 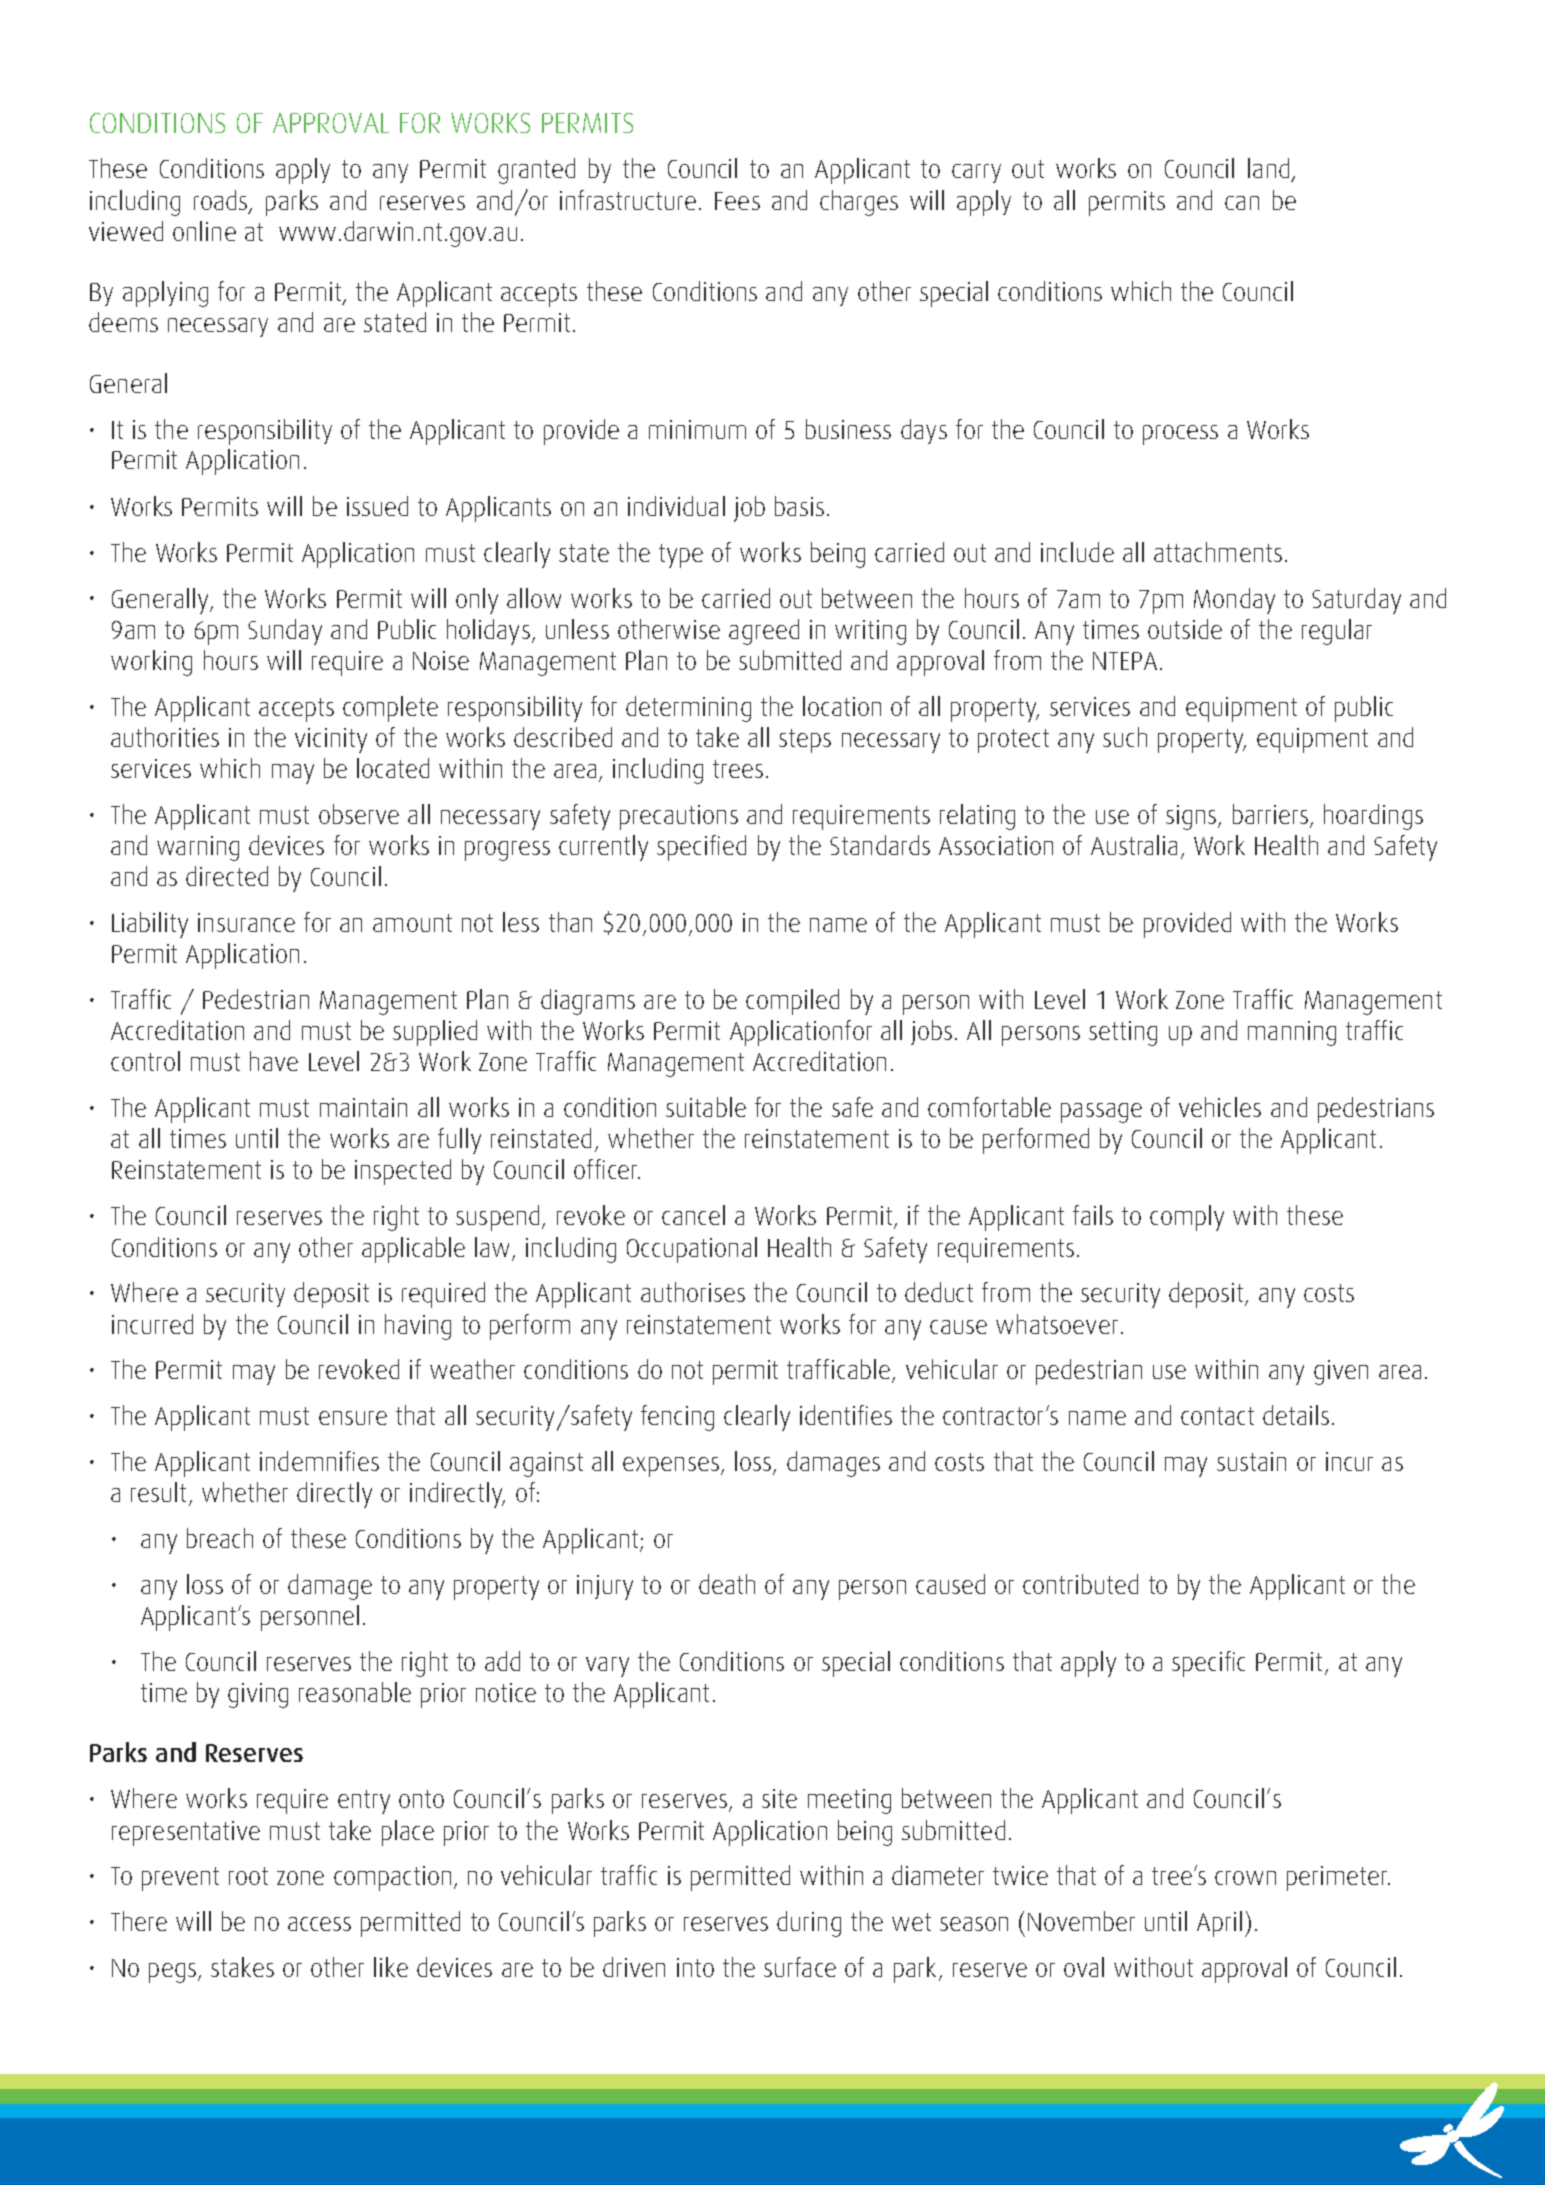 What do you see at coordinates (319, 1924) in the screenshot?
I see `access` at bounding box center [319, 1924].
